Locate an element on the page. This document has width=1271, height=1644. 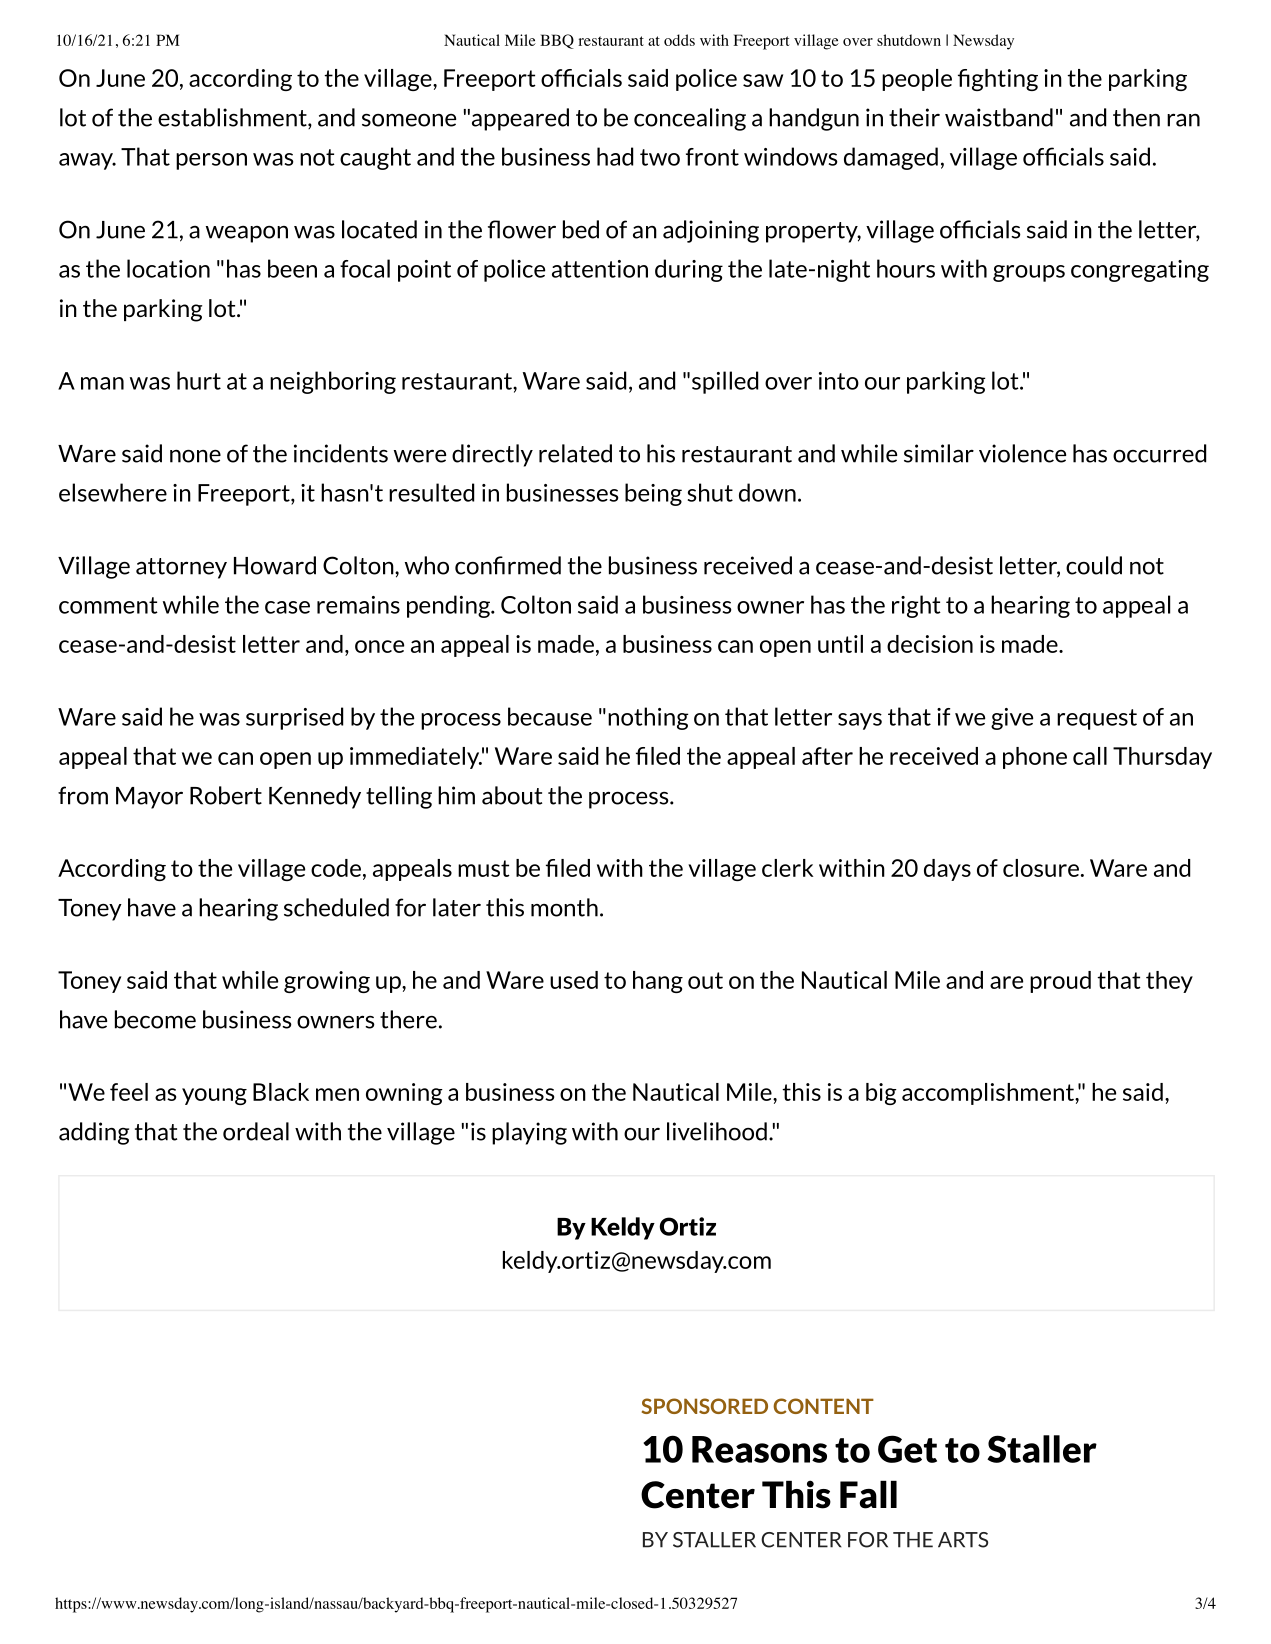
proud is located at coordinates (1060, 982).
